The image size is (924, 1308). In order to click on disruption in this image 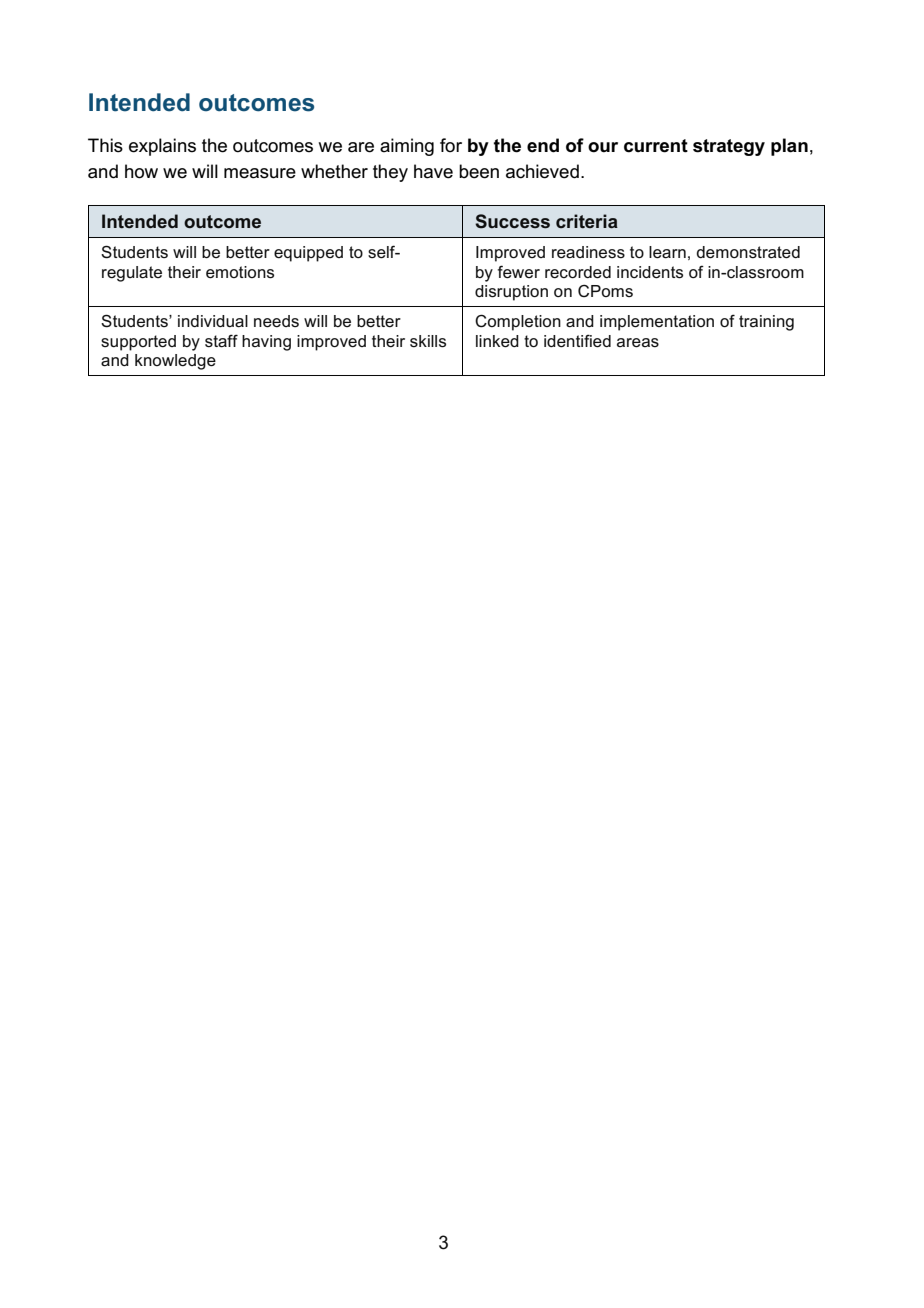, I will do `click(511, 293)`.
